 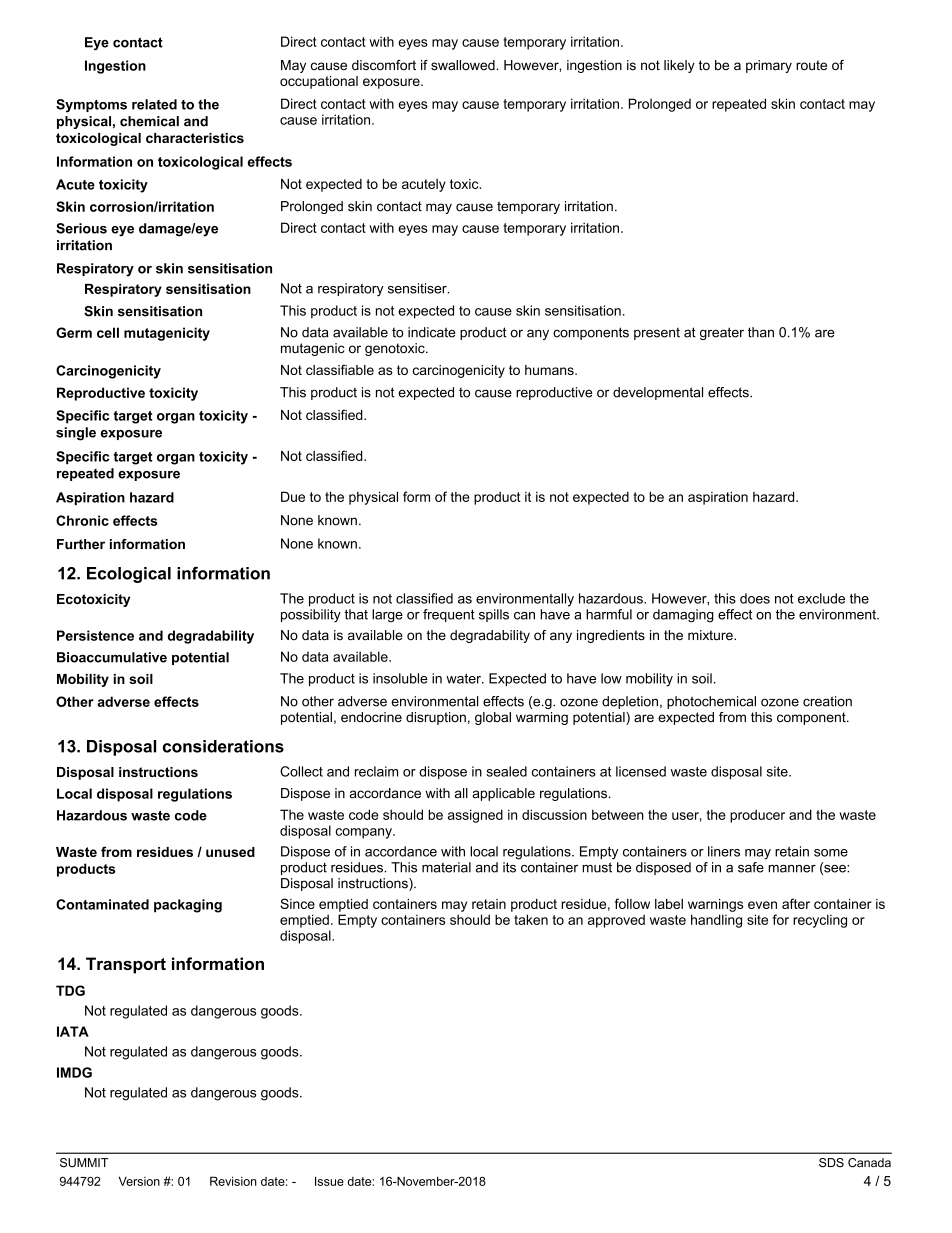 I want to click on cell, so click(x=108, y=332).
